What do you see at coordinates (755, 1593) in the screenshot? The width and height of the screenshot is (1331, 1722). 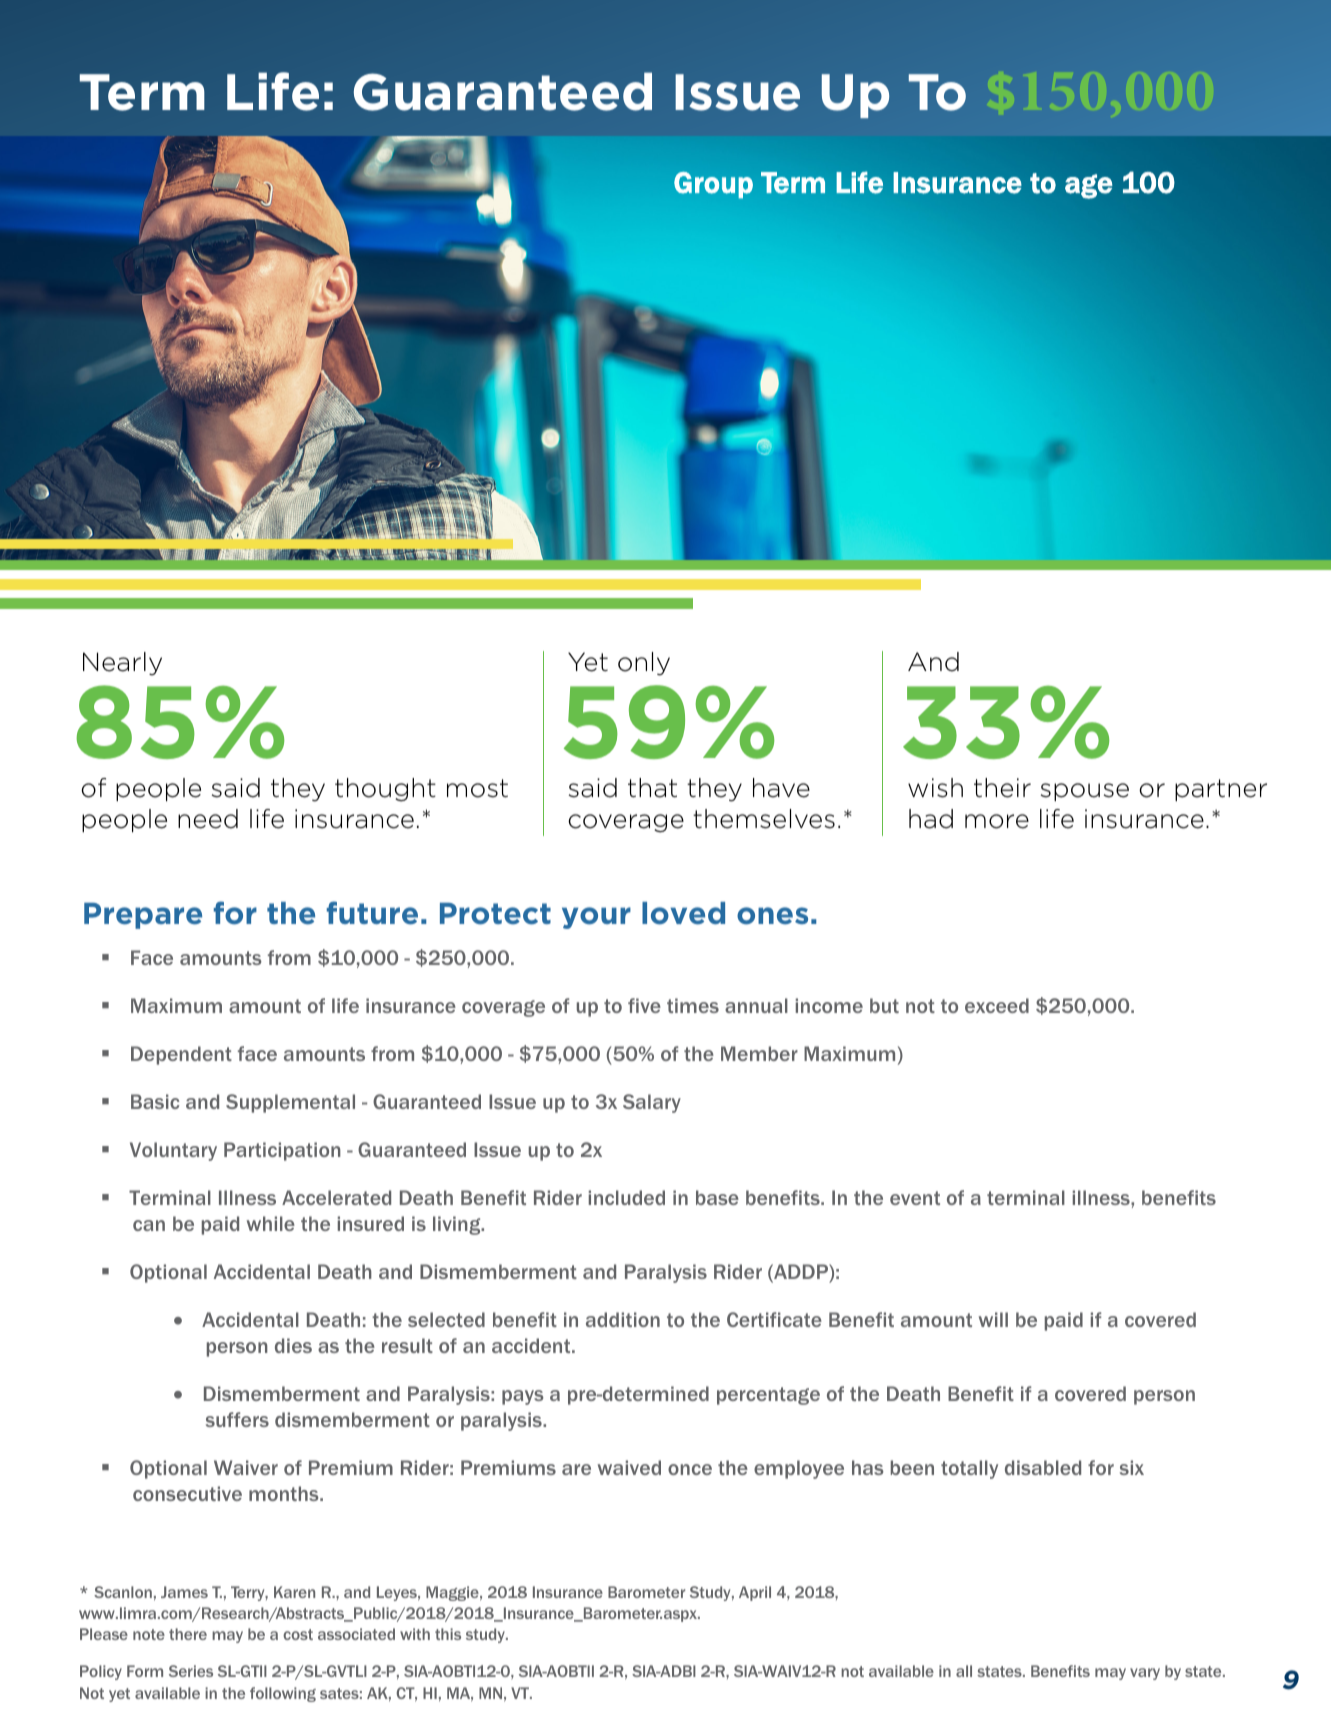 I see `April` at bounding box center [755, 1593].
